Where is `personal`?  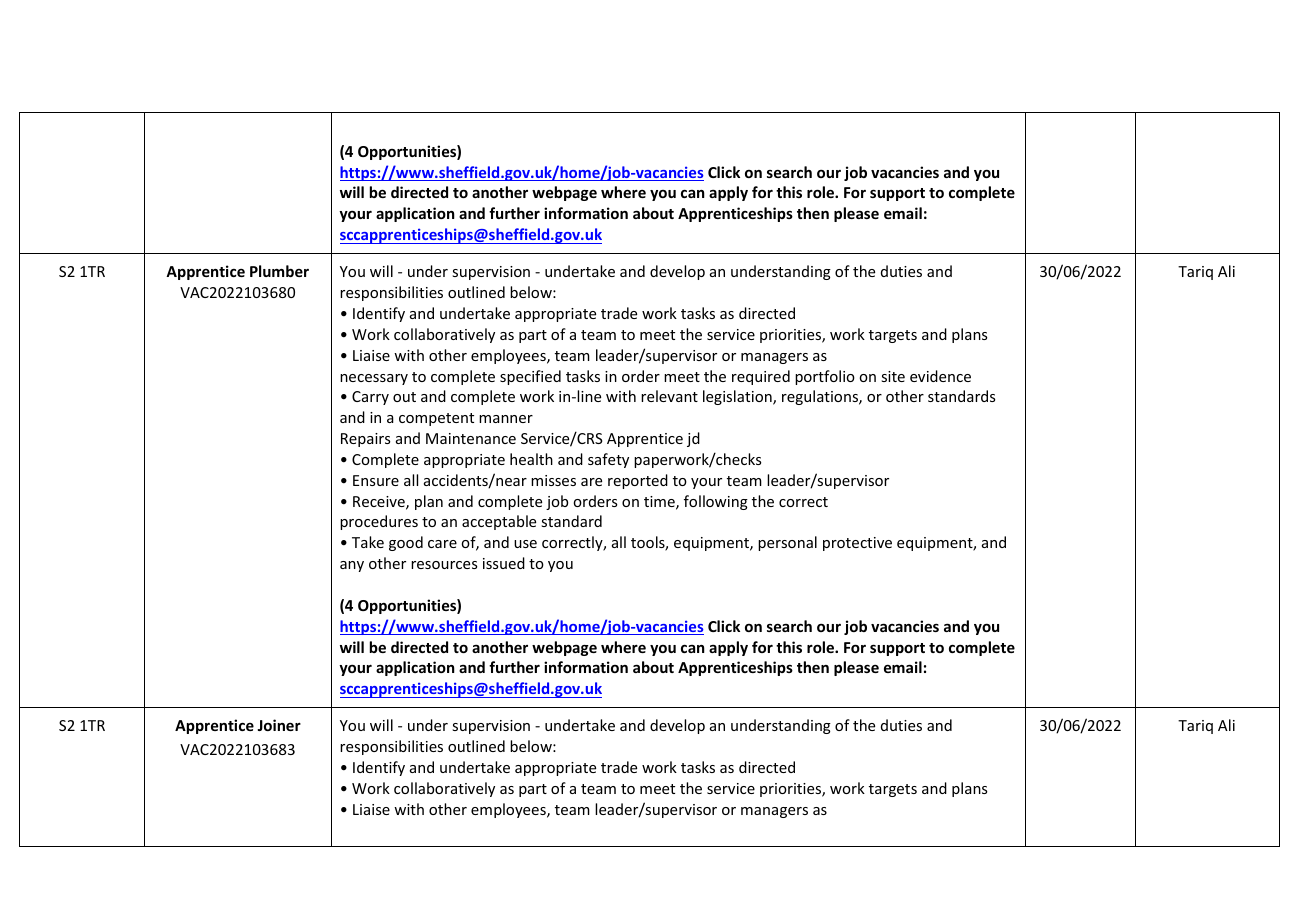 personal is located at coordinates (787, 543).
